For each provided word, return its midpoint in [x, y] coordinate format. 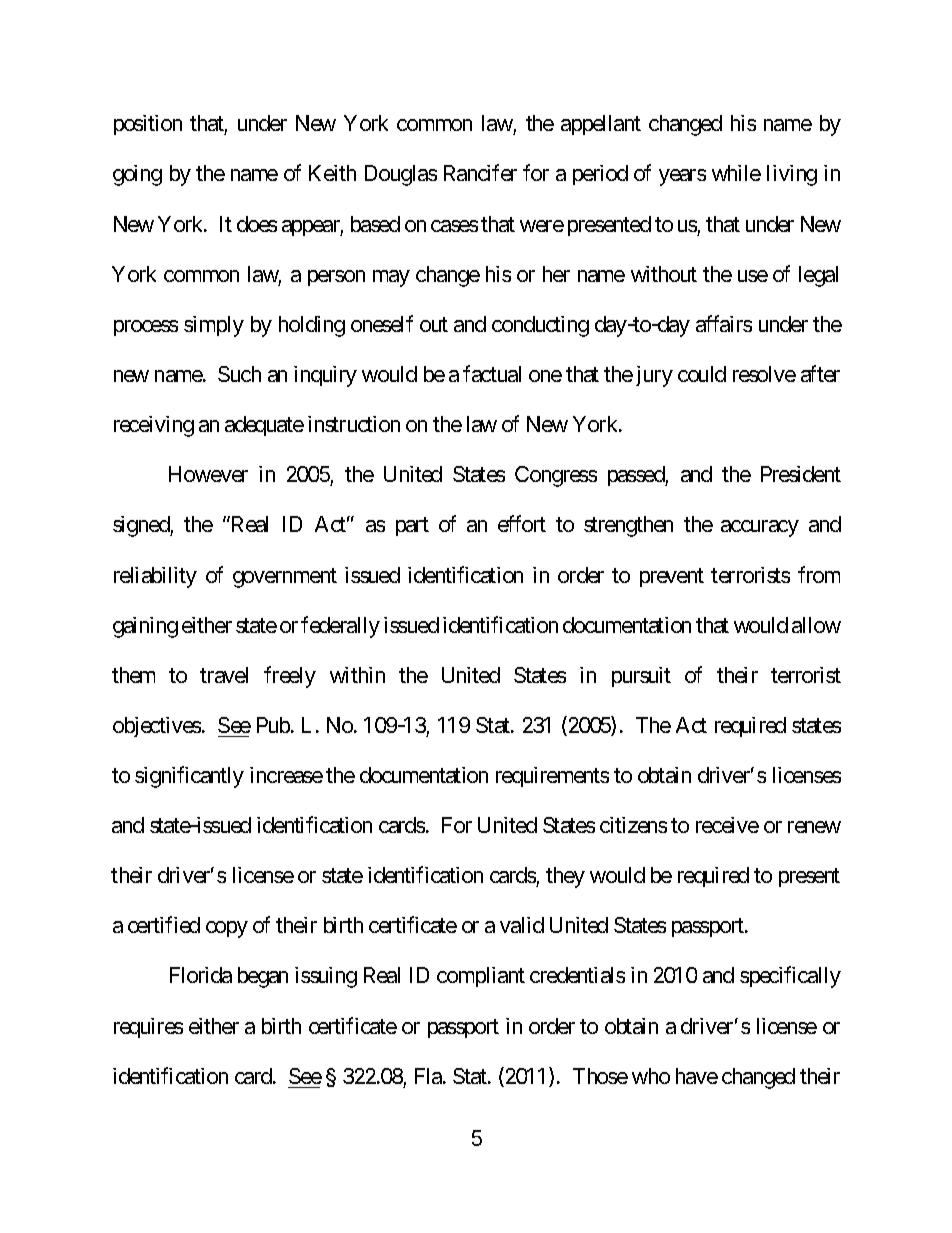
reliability [155, 577]
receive [727, 825]
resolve [764, 374]
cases [454, 226]
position [148, 125]
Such [239, 374]
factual [492, 373]
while [736, 173]
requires [148, 1028]
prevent [672, 577]
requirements [552, 777]
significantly [189, 777]
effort [522, 523]
